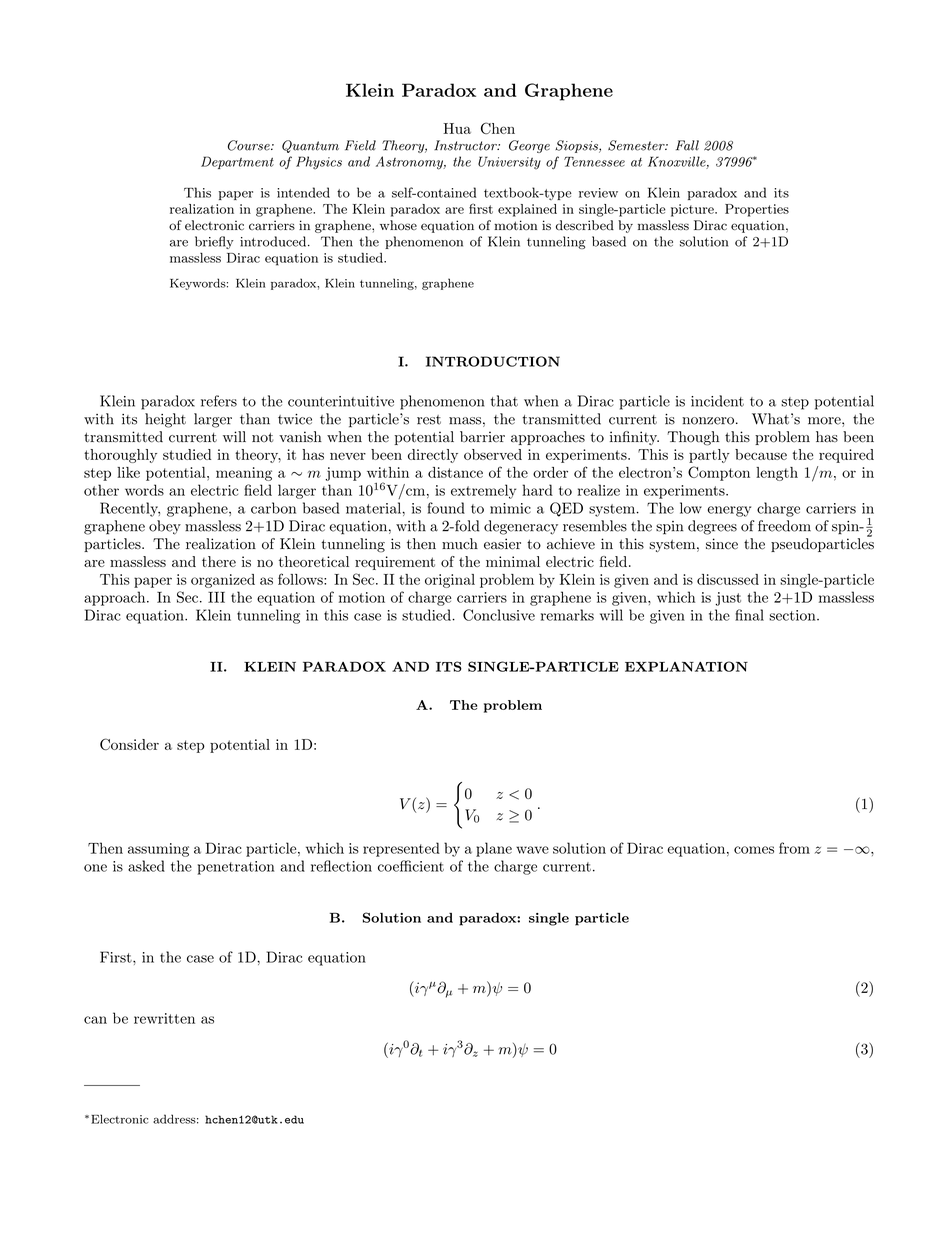 Image resolution: width=952 pixels, height=1233 pixels. I want to click on length, so click(777, 474).
